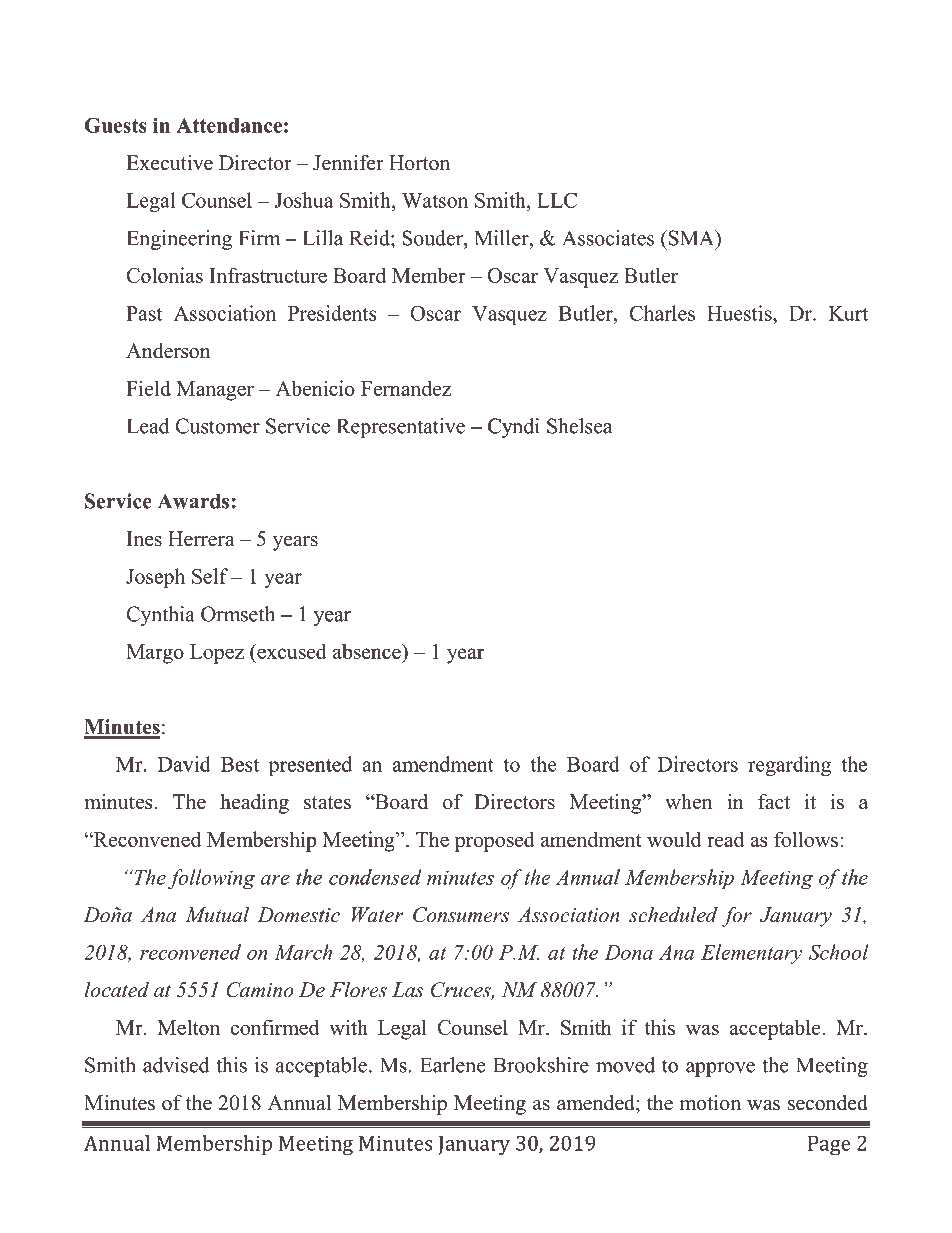  What do you see at coordinates (495, 841) in the document?
I see `proposed` at bounding box center [495, 841].
